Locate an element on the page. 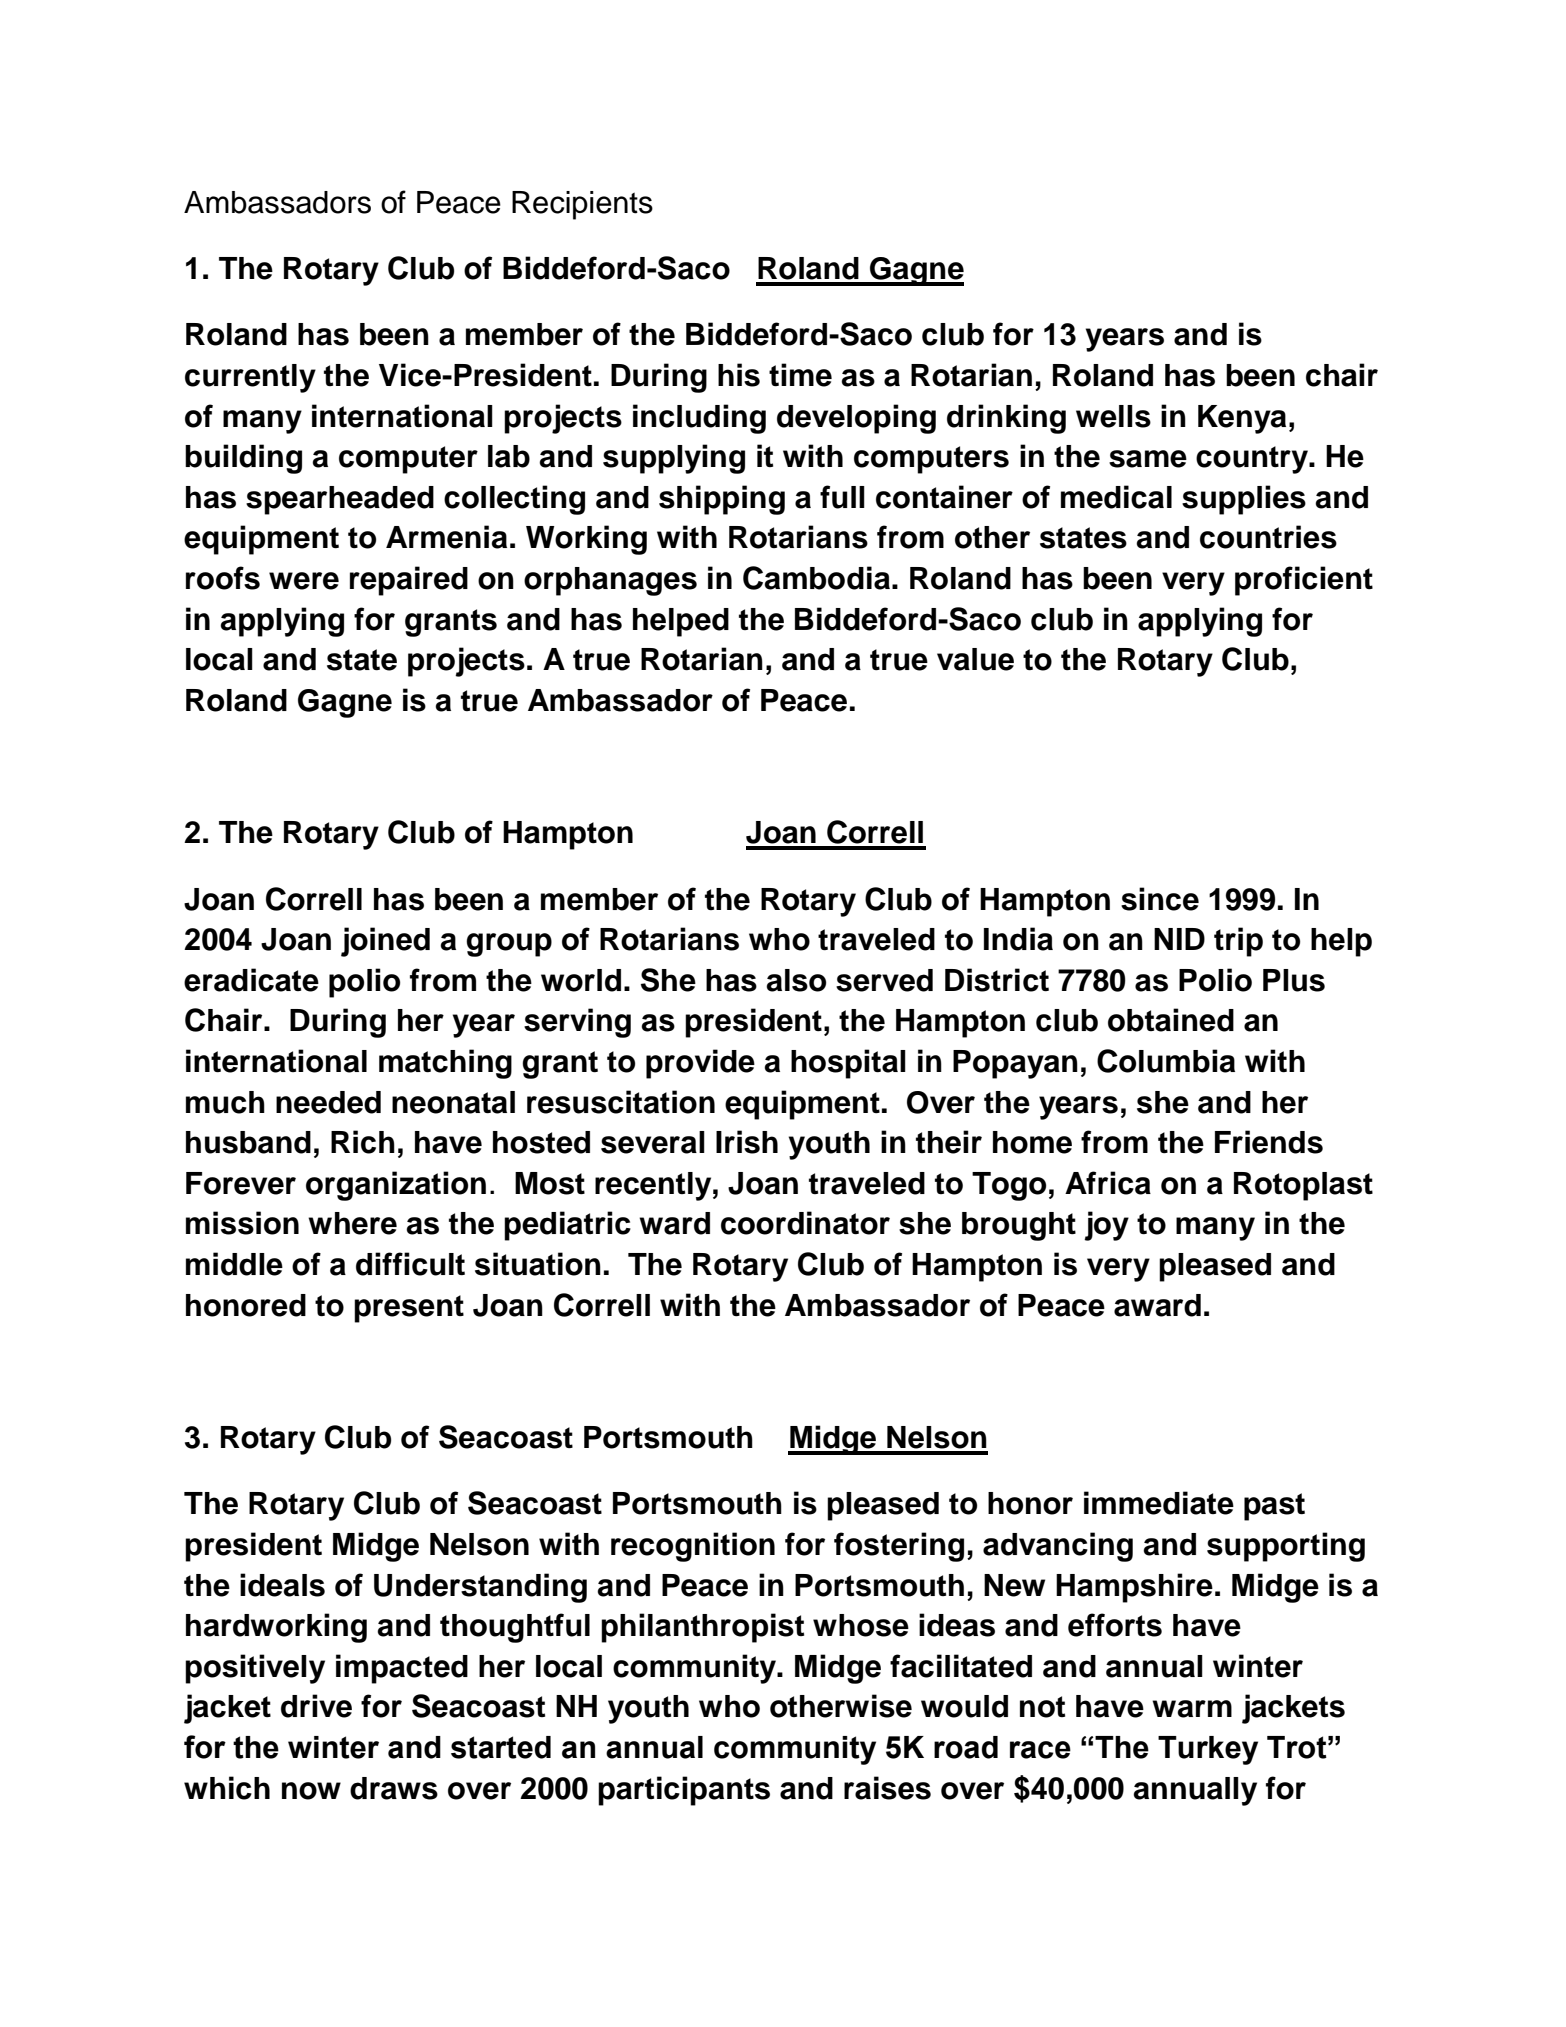 The image size is (1566, 2027). immediate is located at coordinates (1159, 1503).
